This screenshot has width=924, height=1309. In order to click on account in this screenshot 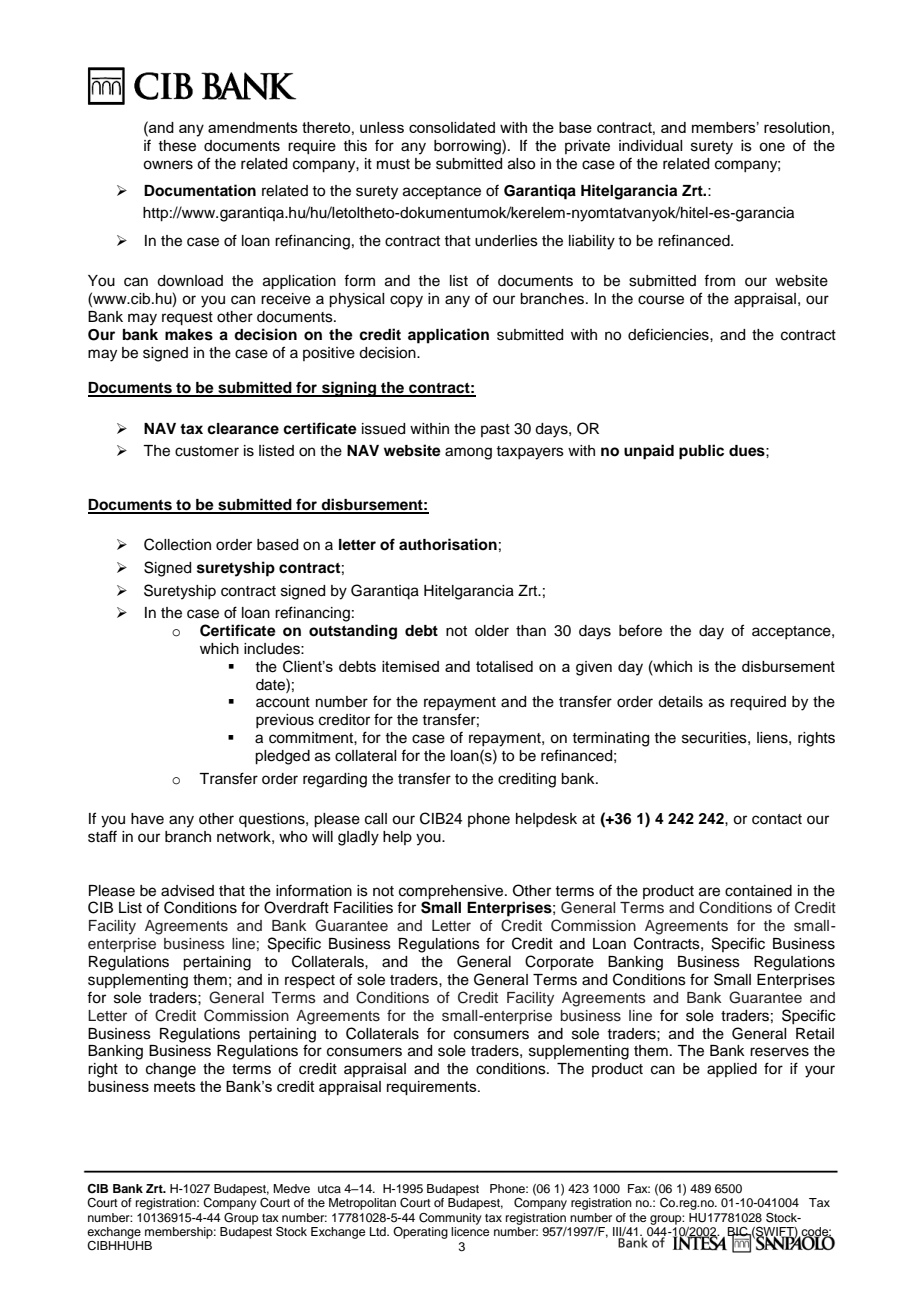, I will do `click(283, 702)`.
